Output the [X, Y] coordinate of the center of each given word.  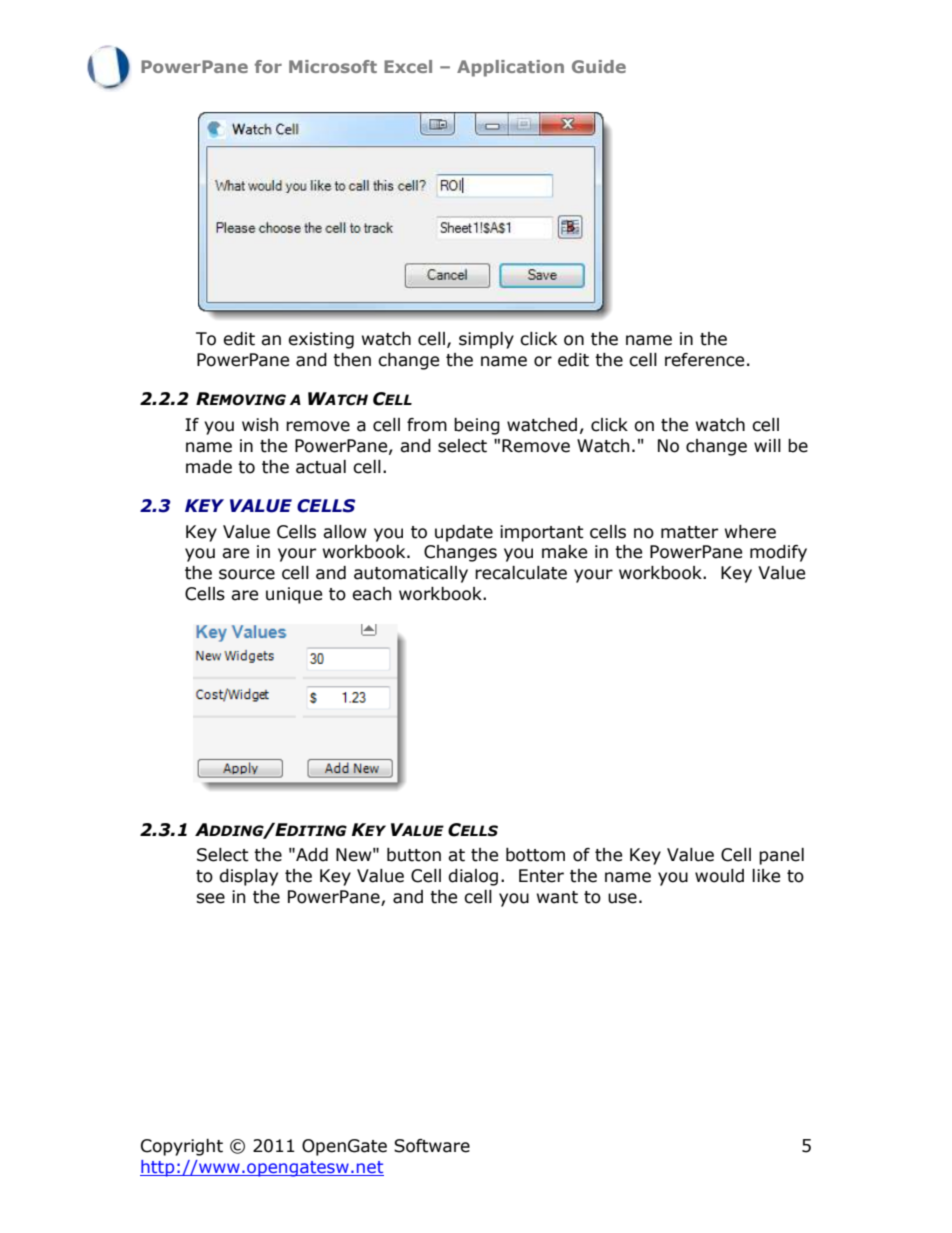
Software [432, 1146]
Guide [599, 66]
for [268, 66]
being [477, 426]
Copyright [182, 1147]
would [719, 876]
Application [510, 68]
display [248, 877]
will [767, 445]
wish [260, 425]
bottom [535, 855]
